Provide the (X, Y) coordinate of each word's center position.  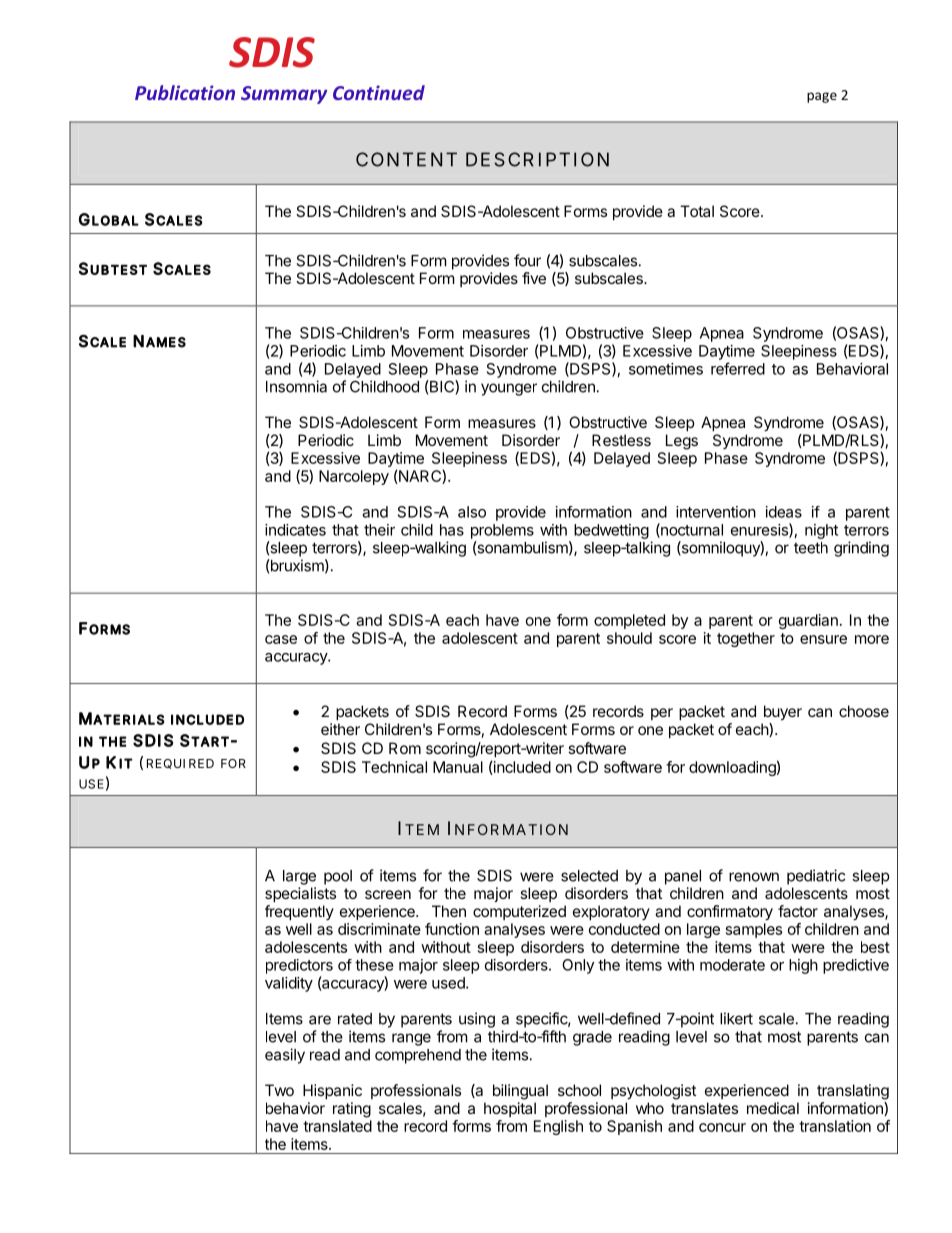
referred (738, 368)
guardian (808, 621)
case (281, 639)
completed (629, 621)
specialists (300, 894)
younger (509, 389)
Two (279, 1090)
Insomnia (296, 386)
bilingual (520, 1092)
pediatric (816, 877)
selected (589, 876)
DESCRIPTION (537, 159)
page (822, 97)
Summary (284, 95)
